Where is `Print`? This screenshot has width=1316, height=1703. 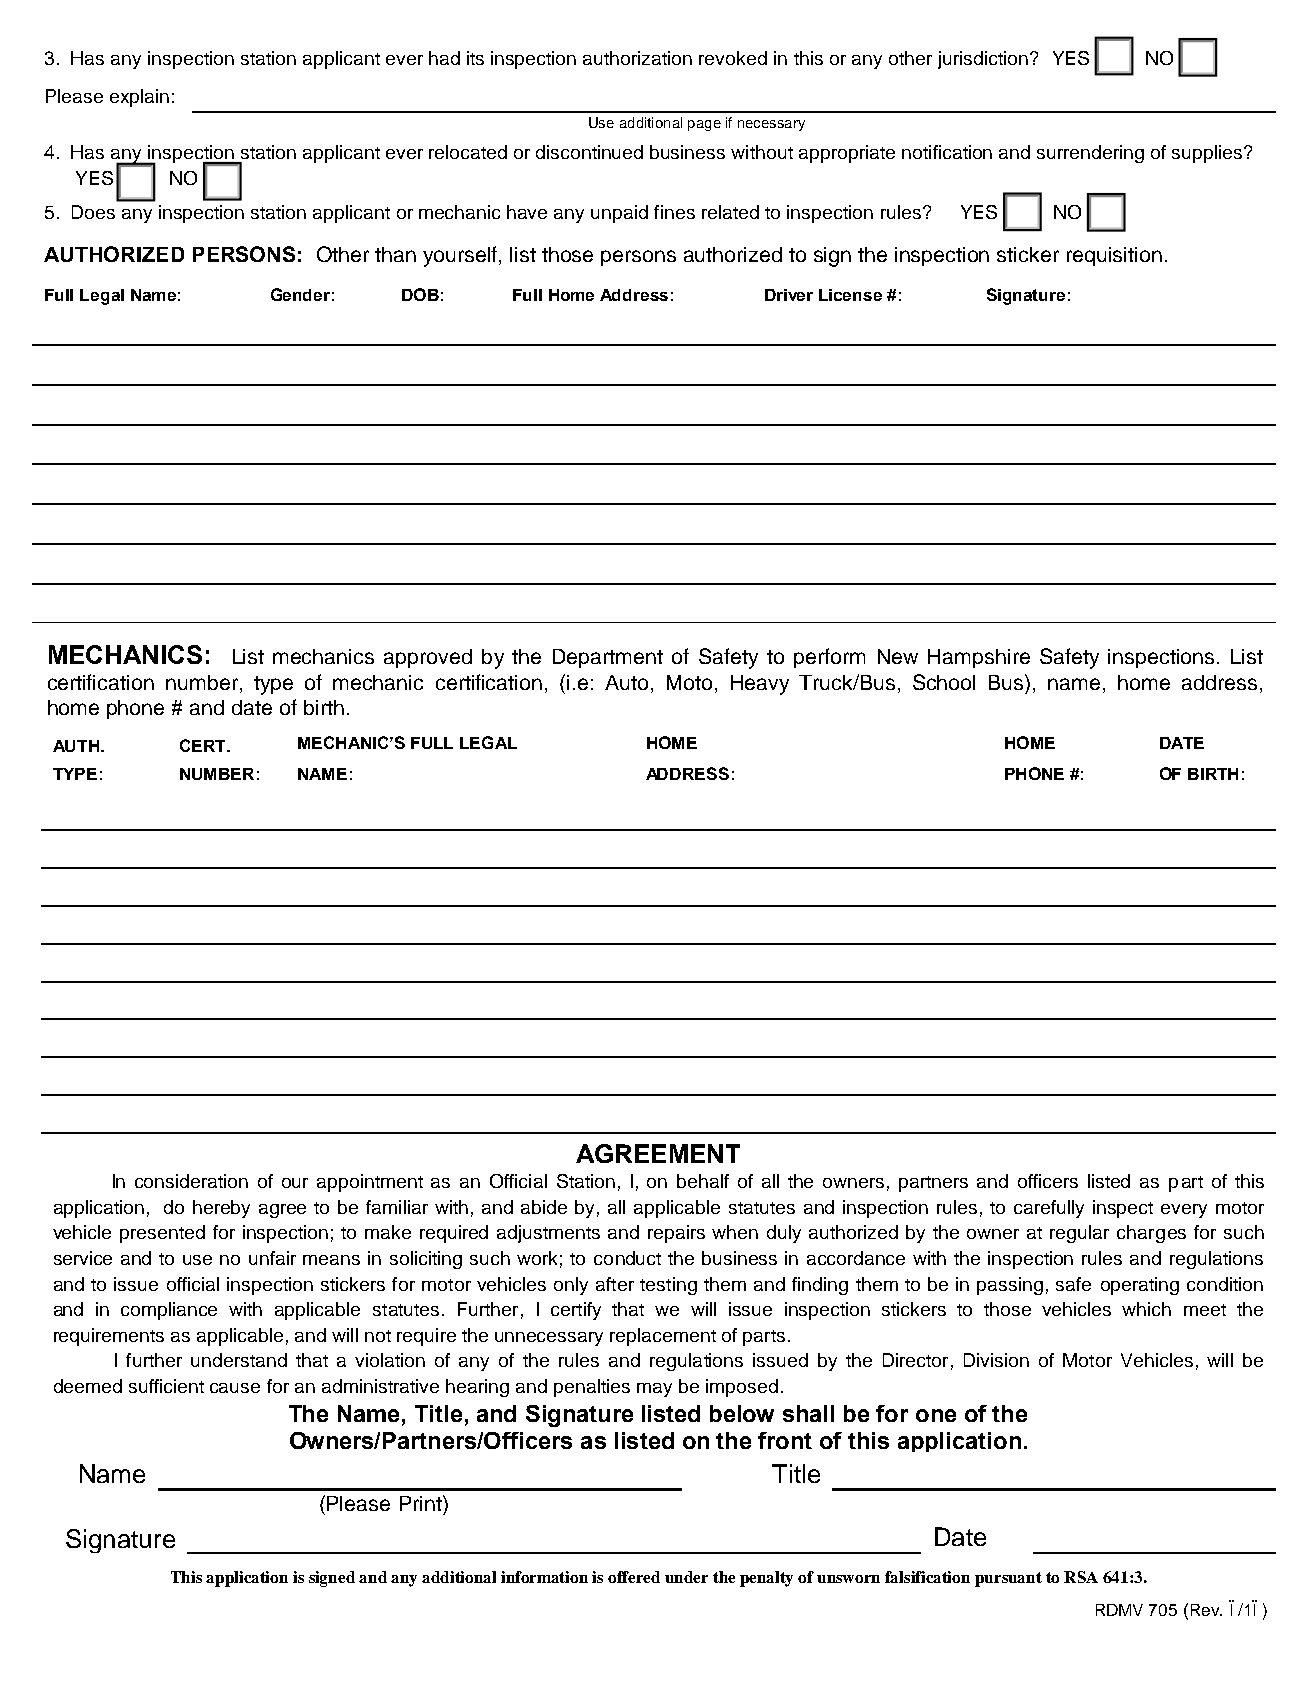 Print is located at coordinates (422, 1503).
